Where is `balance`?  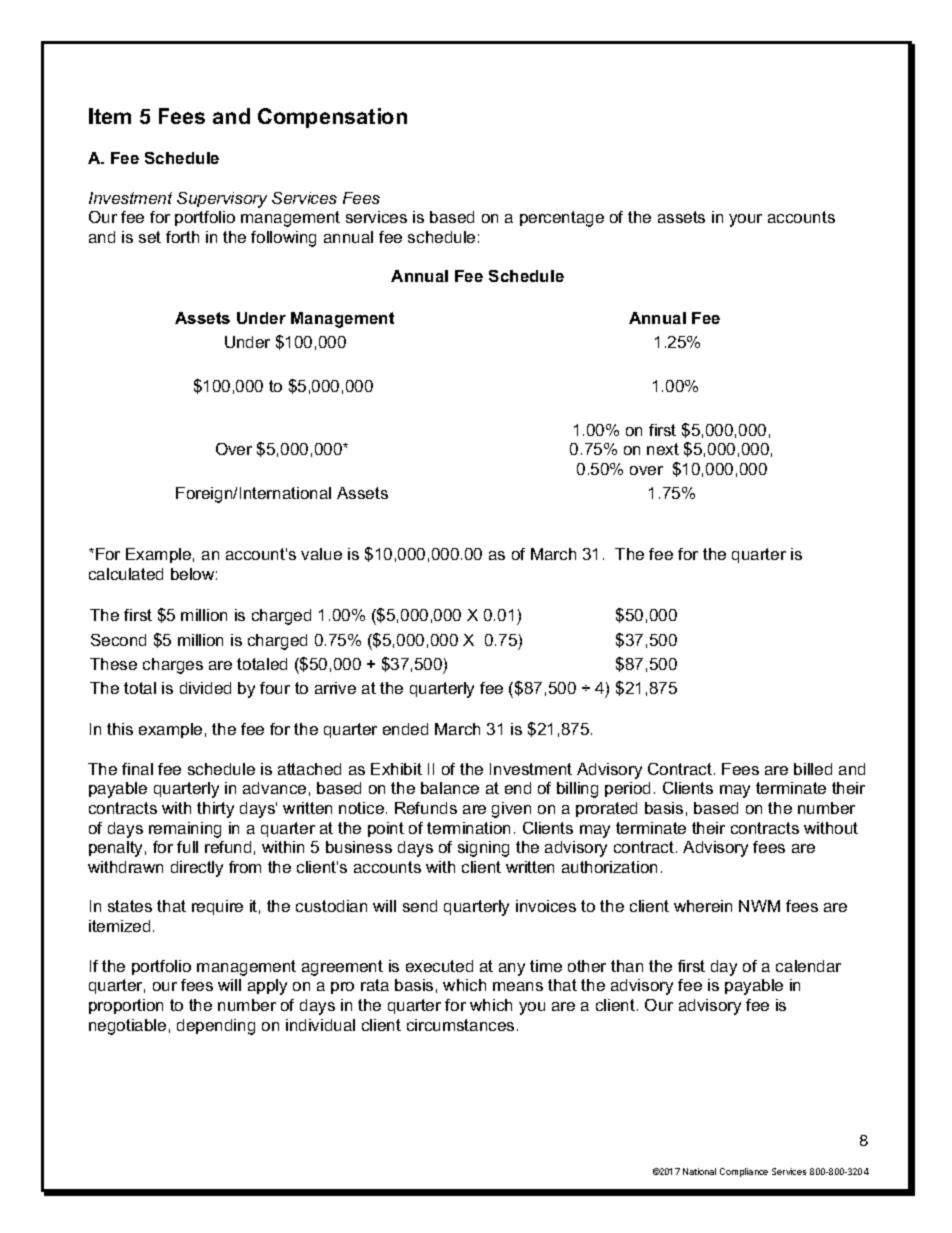
balance is located at coordinates (450, 788).
